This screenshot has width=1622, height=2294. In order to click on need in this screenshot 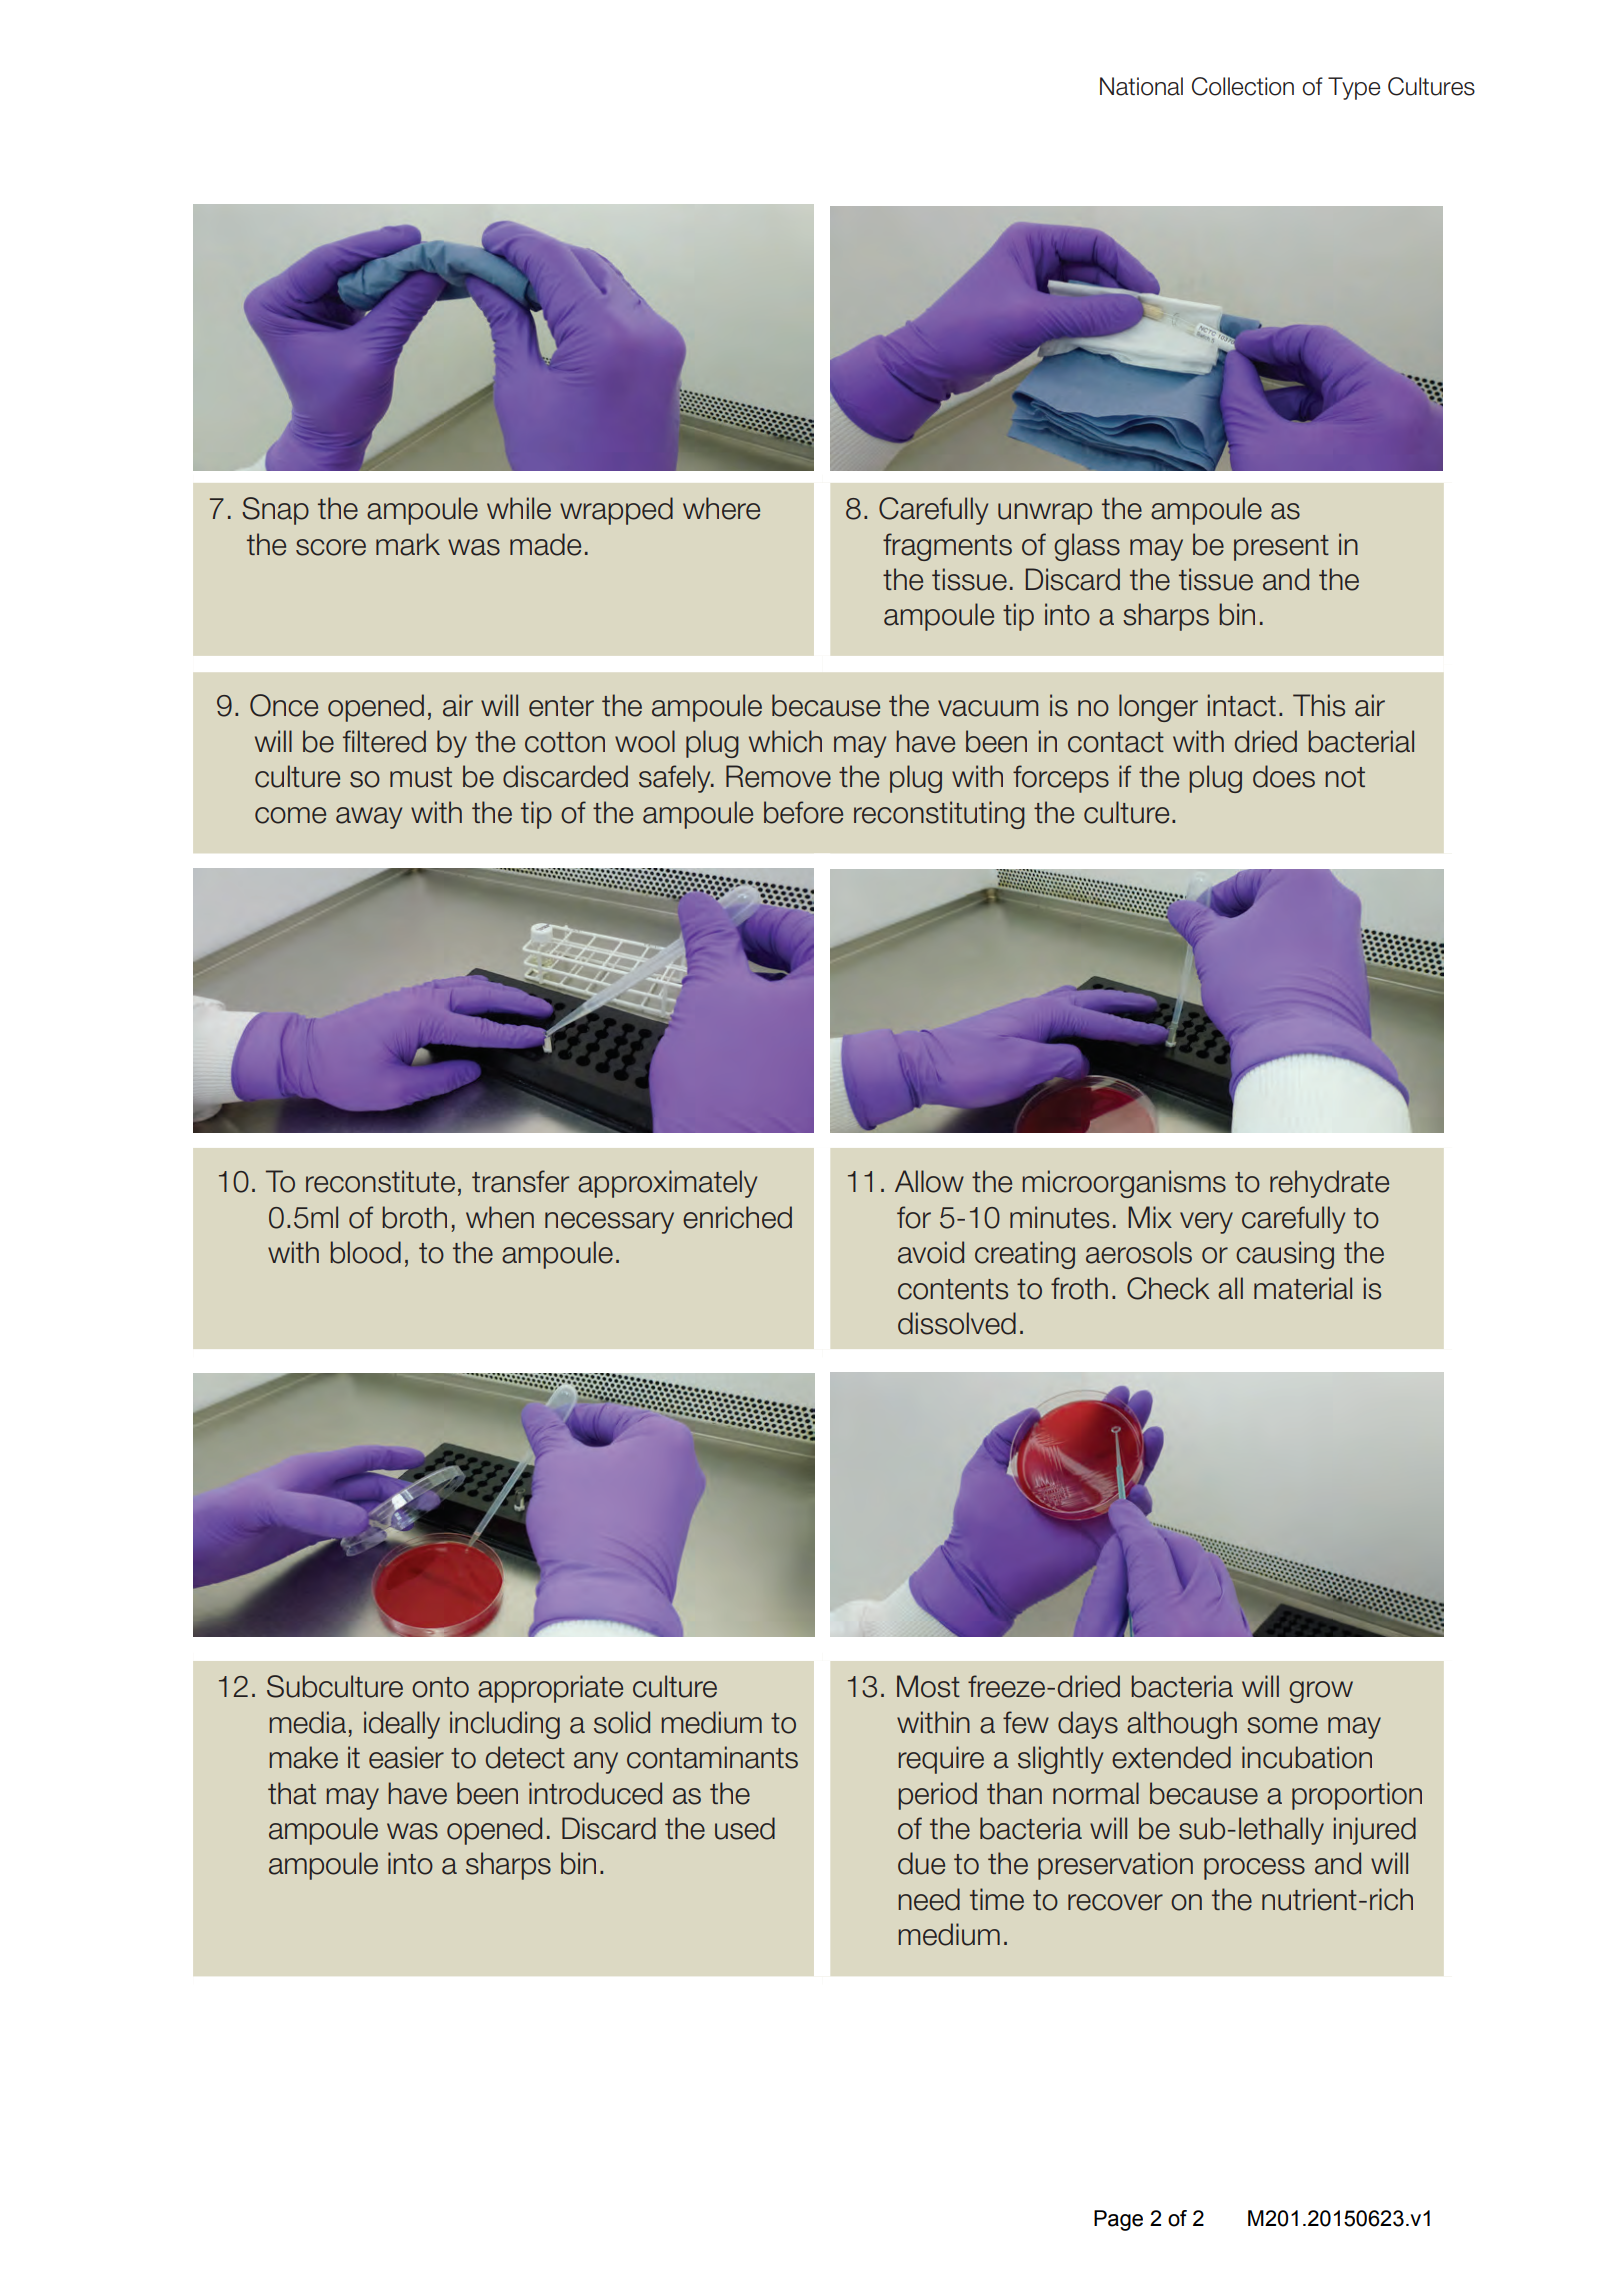, I will do `click(929, 1899)`.
